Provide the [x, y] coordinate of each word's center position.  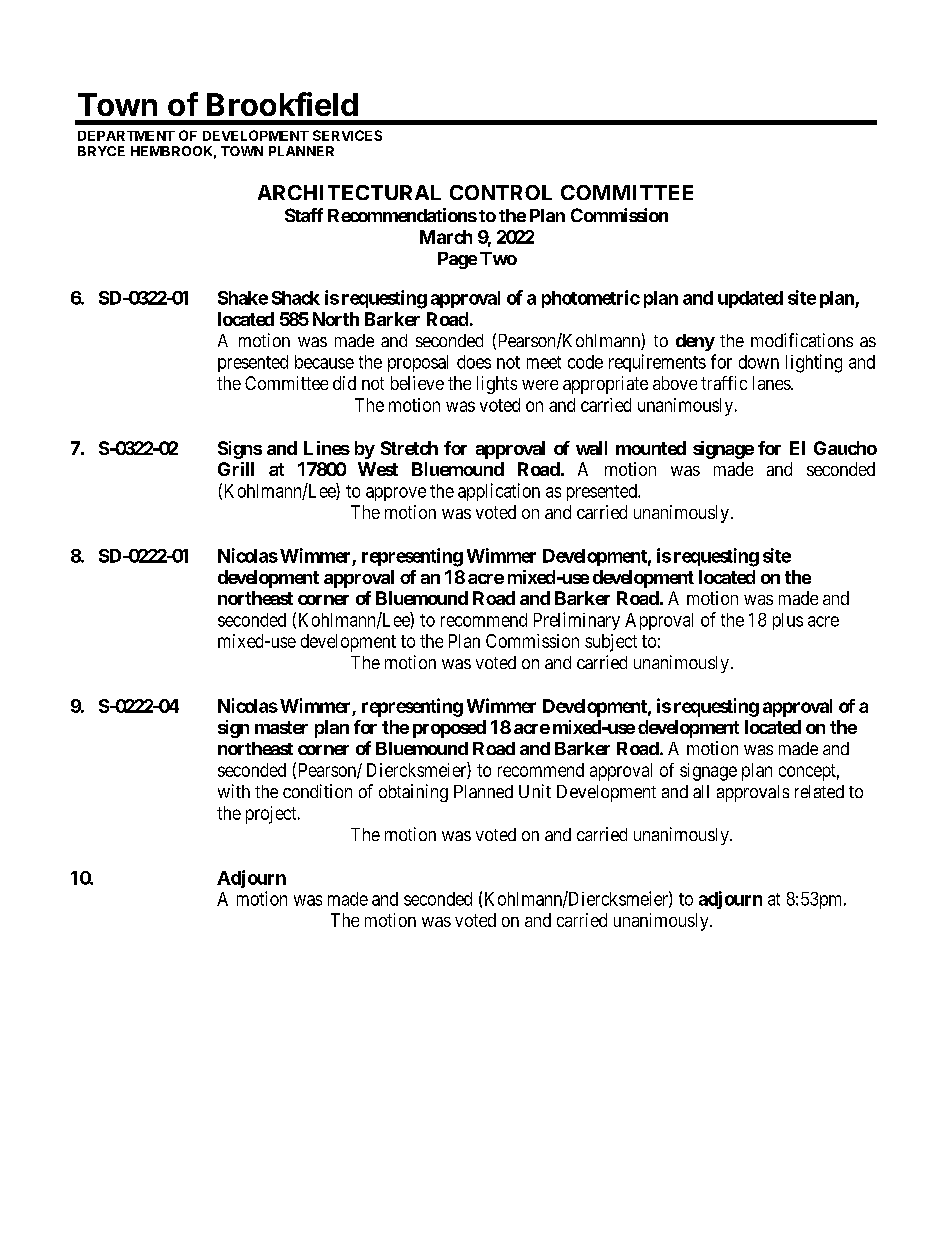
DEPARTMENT [126, 136]
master [281, 727]
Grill [236, 469]
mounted [651, 448]
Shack [296, 298]
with [234, 791]
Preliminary [577, 621]
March [446, 237]
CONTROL [501, 192]
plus [788, 621]
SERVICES [347, 135]
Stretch [409, 448]
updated [750, 299]
